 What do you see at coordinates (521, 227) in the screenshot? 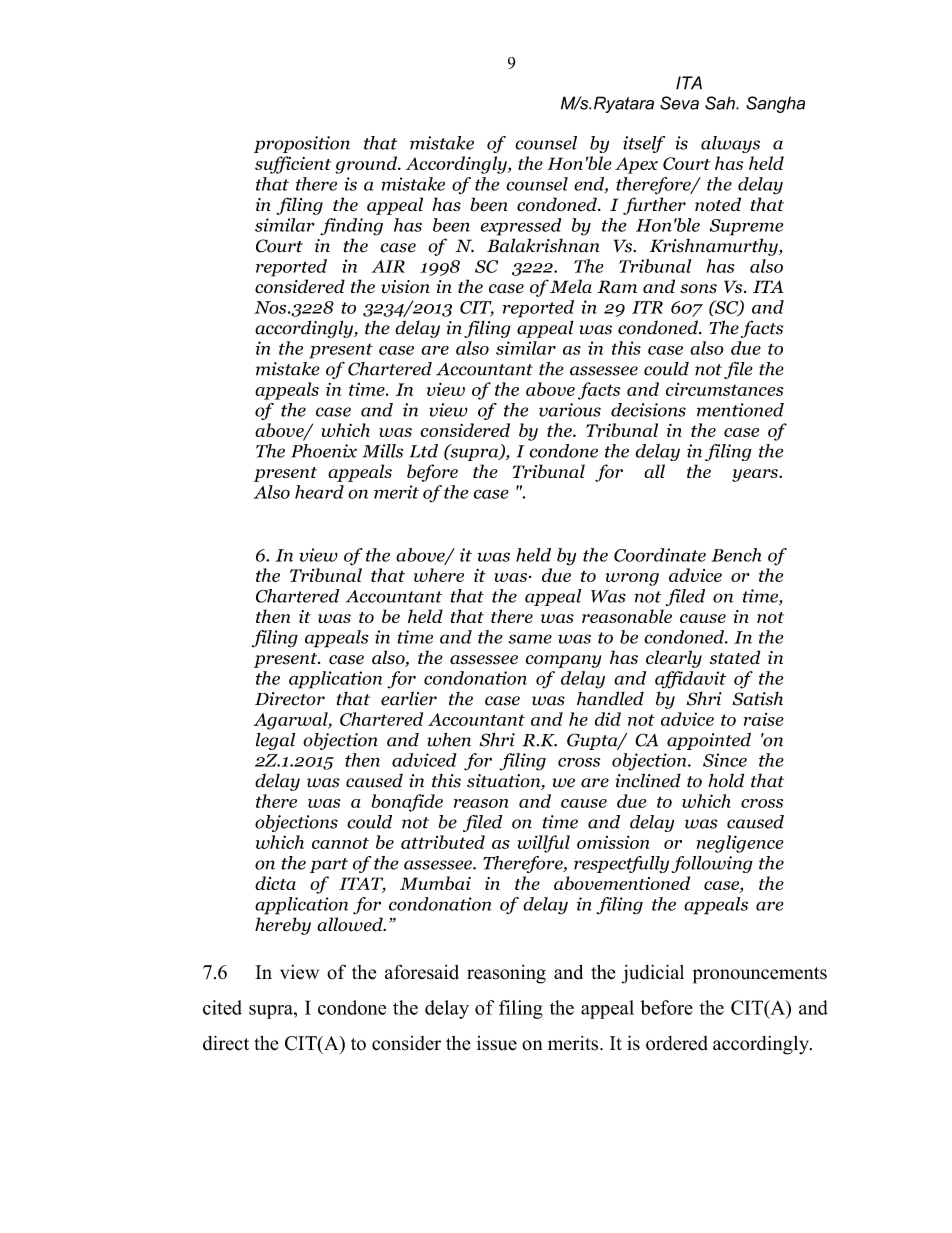
I see `expressed` at bounding box center [521, 227].
